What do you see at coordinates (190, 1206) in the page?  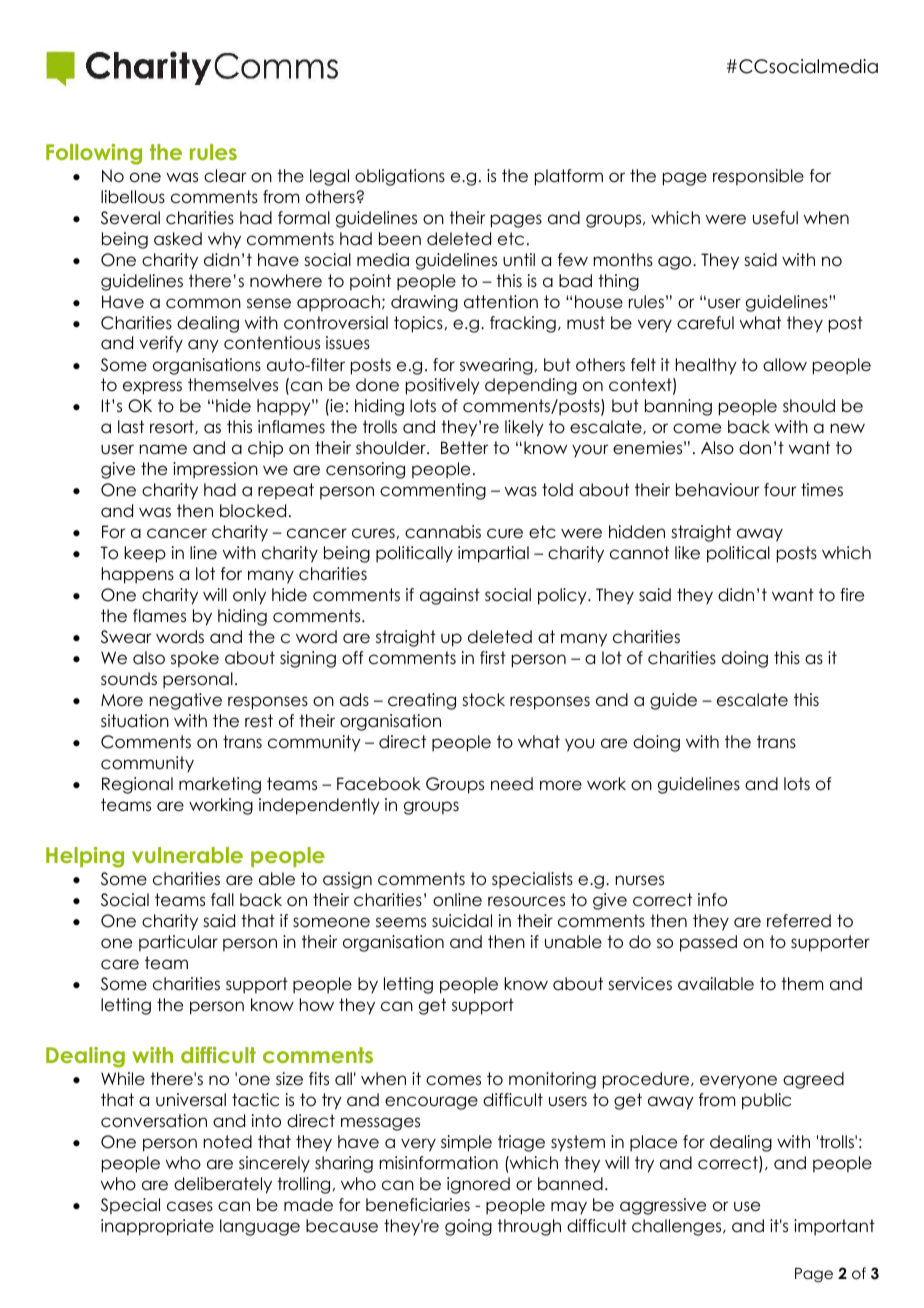 I see `cases` at bounding box center [190, 1206].
